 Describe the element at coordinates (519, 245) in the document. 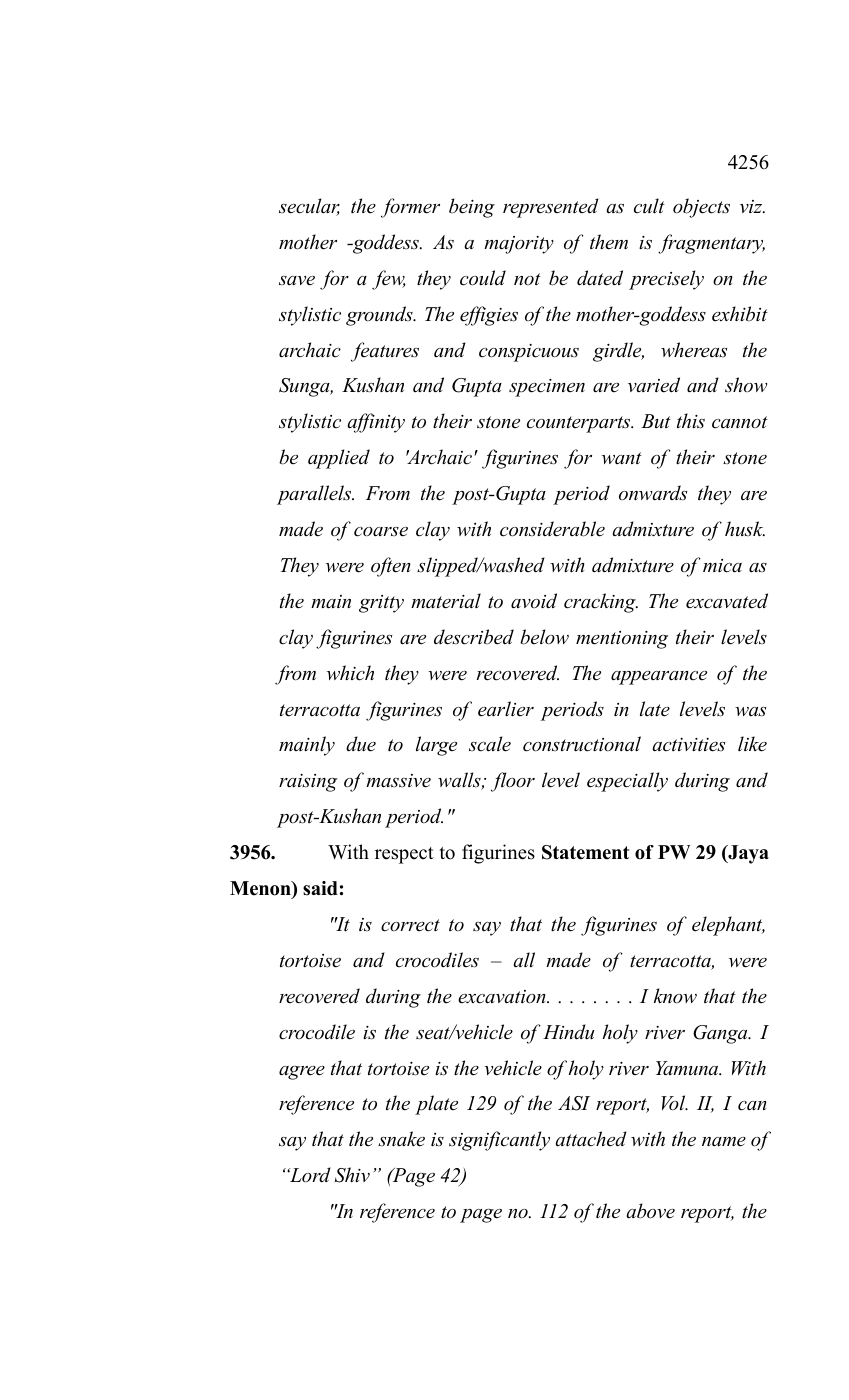

I see `majority` at that location.
